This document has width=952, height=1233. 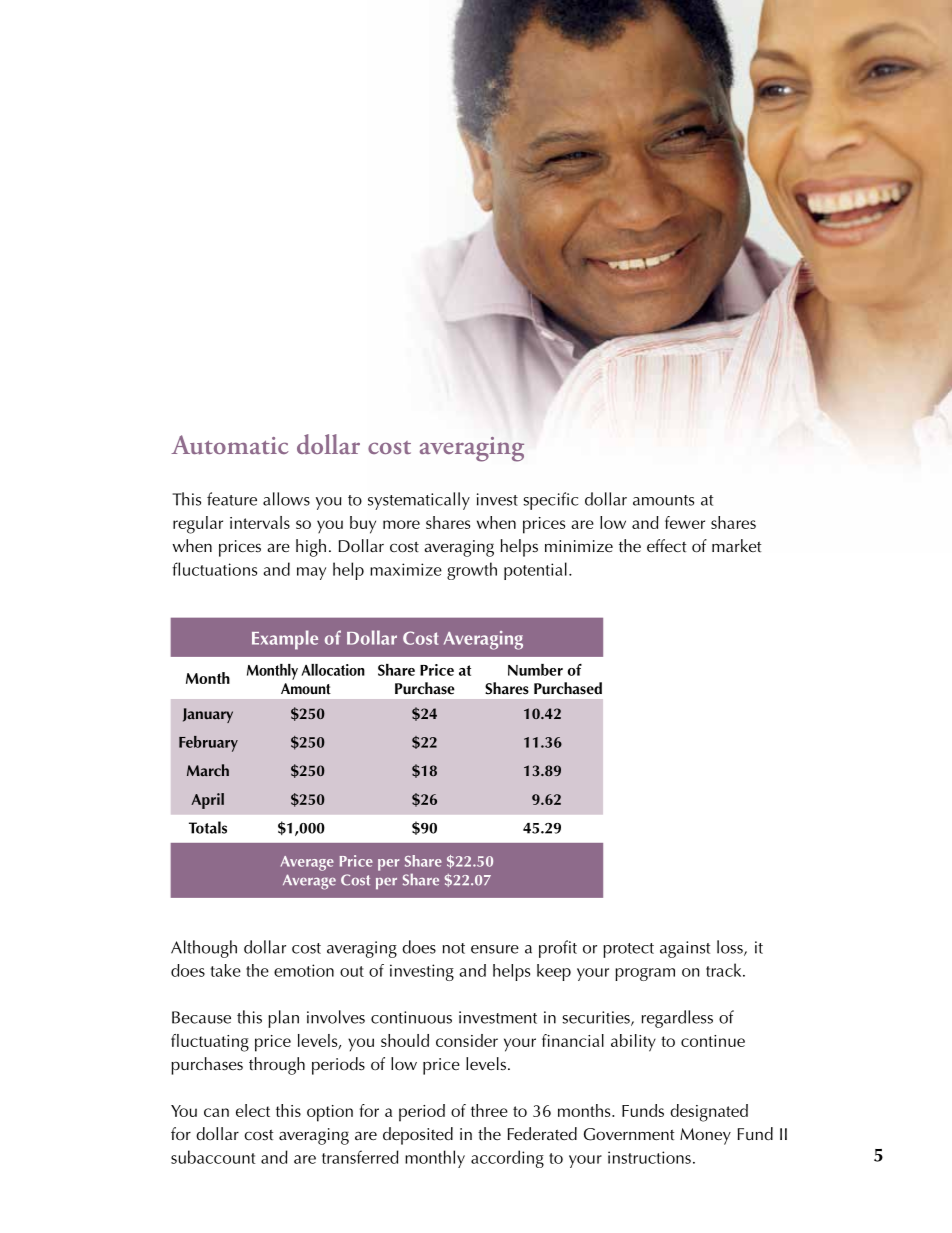 What do you see at coordinates (285, 640) in the document?
I see `Example` at bounding box center [285, 640].
